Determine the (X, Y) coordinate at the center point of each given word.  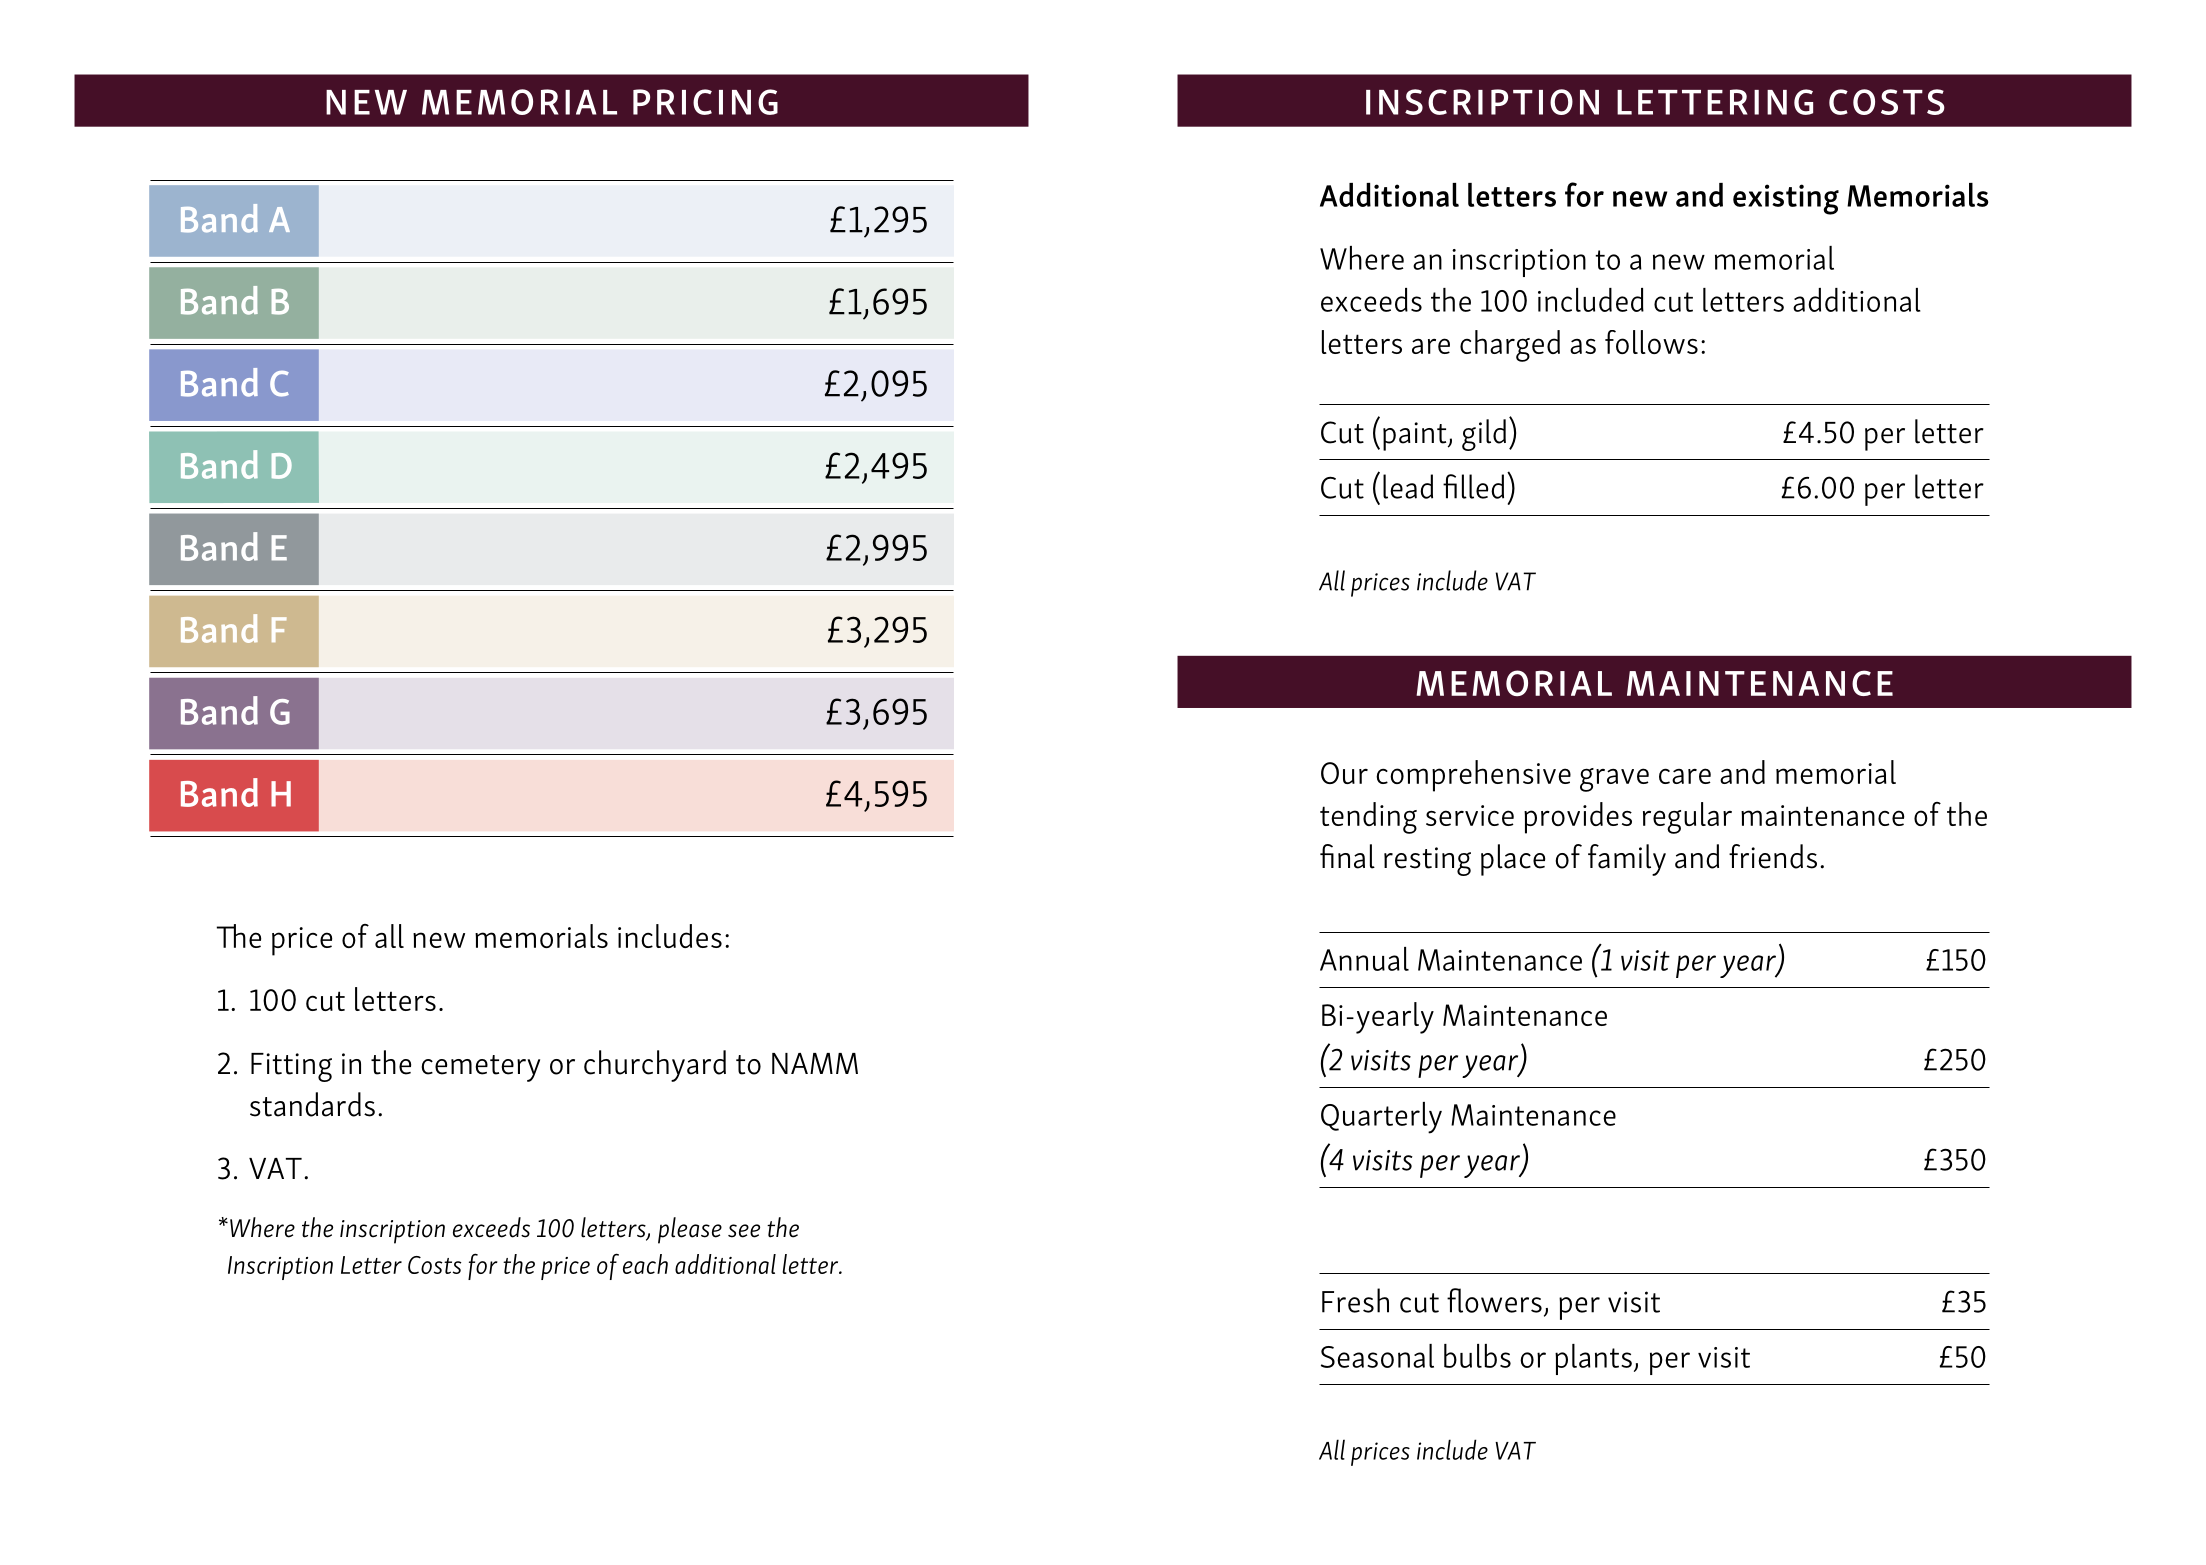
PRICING (705, 102)
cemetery (480, 1068)
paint (1416, 436)
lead (1408, 486)
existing (1786, 199)
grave (1614, 780)
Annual (1364, 959)
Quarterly (1381, 1118)
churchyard (655, 1066)
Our (1344, 773)
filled (1473, 486)
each (645, 1264)
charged (1510, 346)
